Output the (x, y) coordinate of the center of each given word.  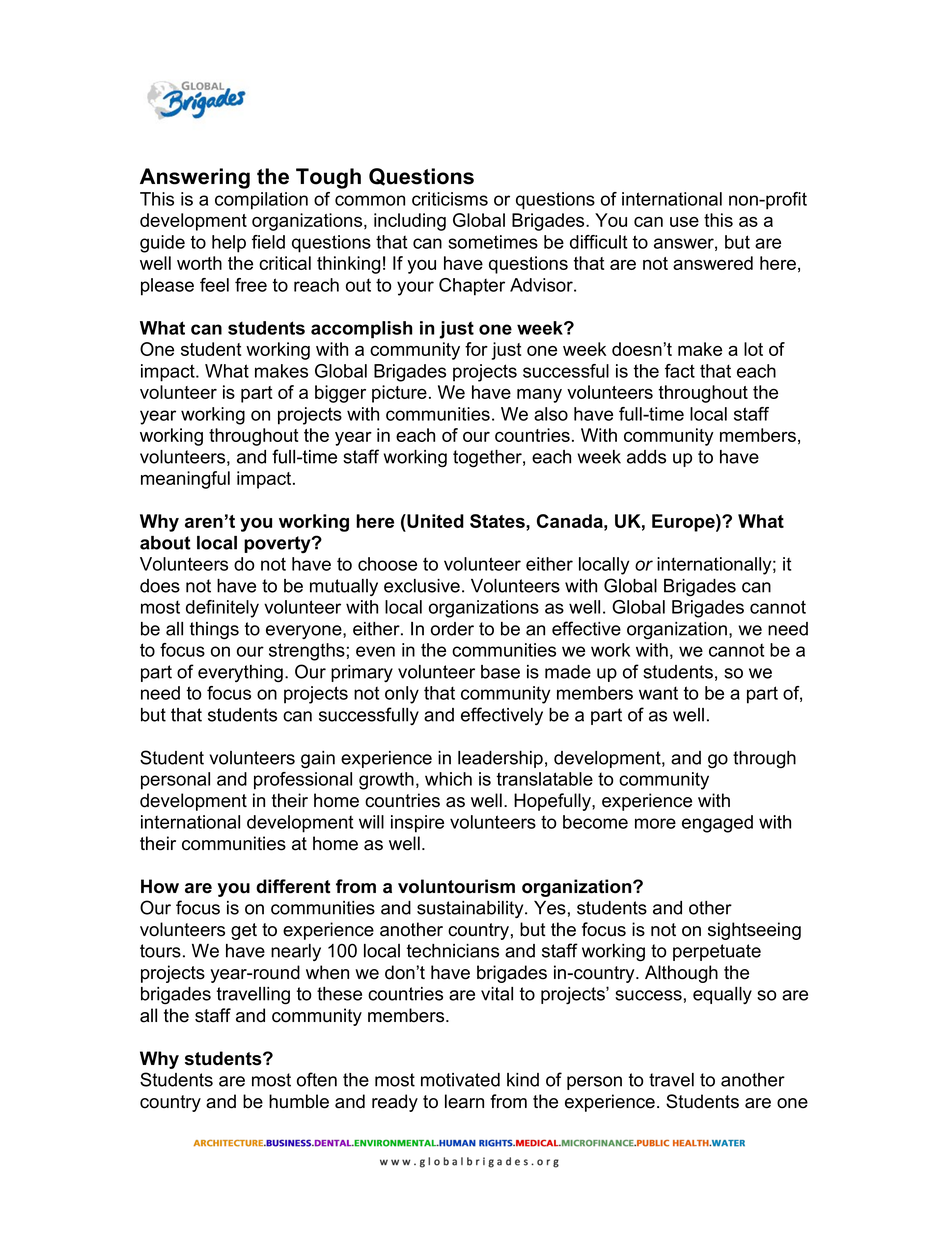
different (293, 886)
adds (646, 457)
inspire (417, 824)
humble (299, 1101)
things (214, 631)
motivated (460, 1080)
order (452, 629)
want (658, 693)
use (684, 222)
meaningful (185, 480)
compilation (261, 201)
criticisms (450, 199)
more (655, 823)
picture (399, 394)
